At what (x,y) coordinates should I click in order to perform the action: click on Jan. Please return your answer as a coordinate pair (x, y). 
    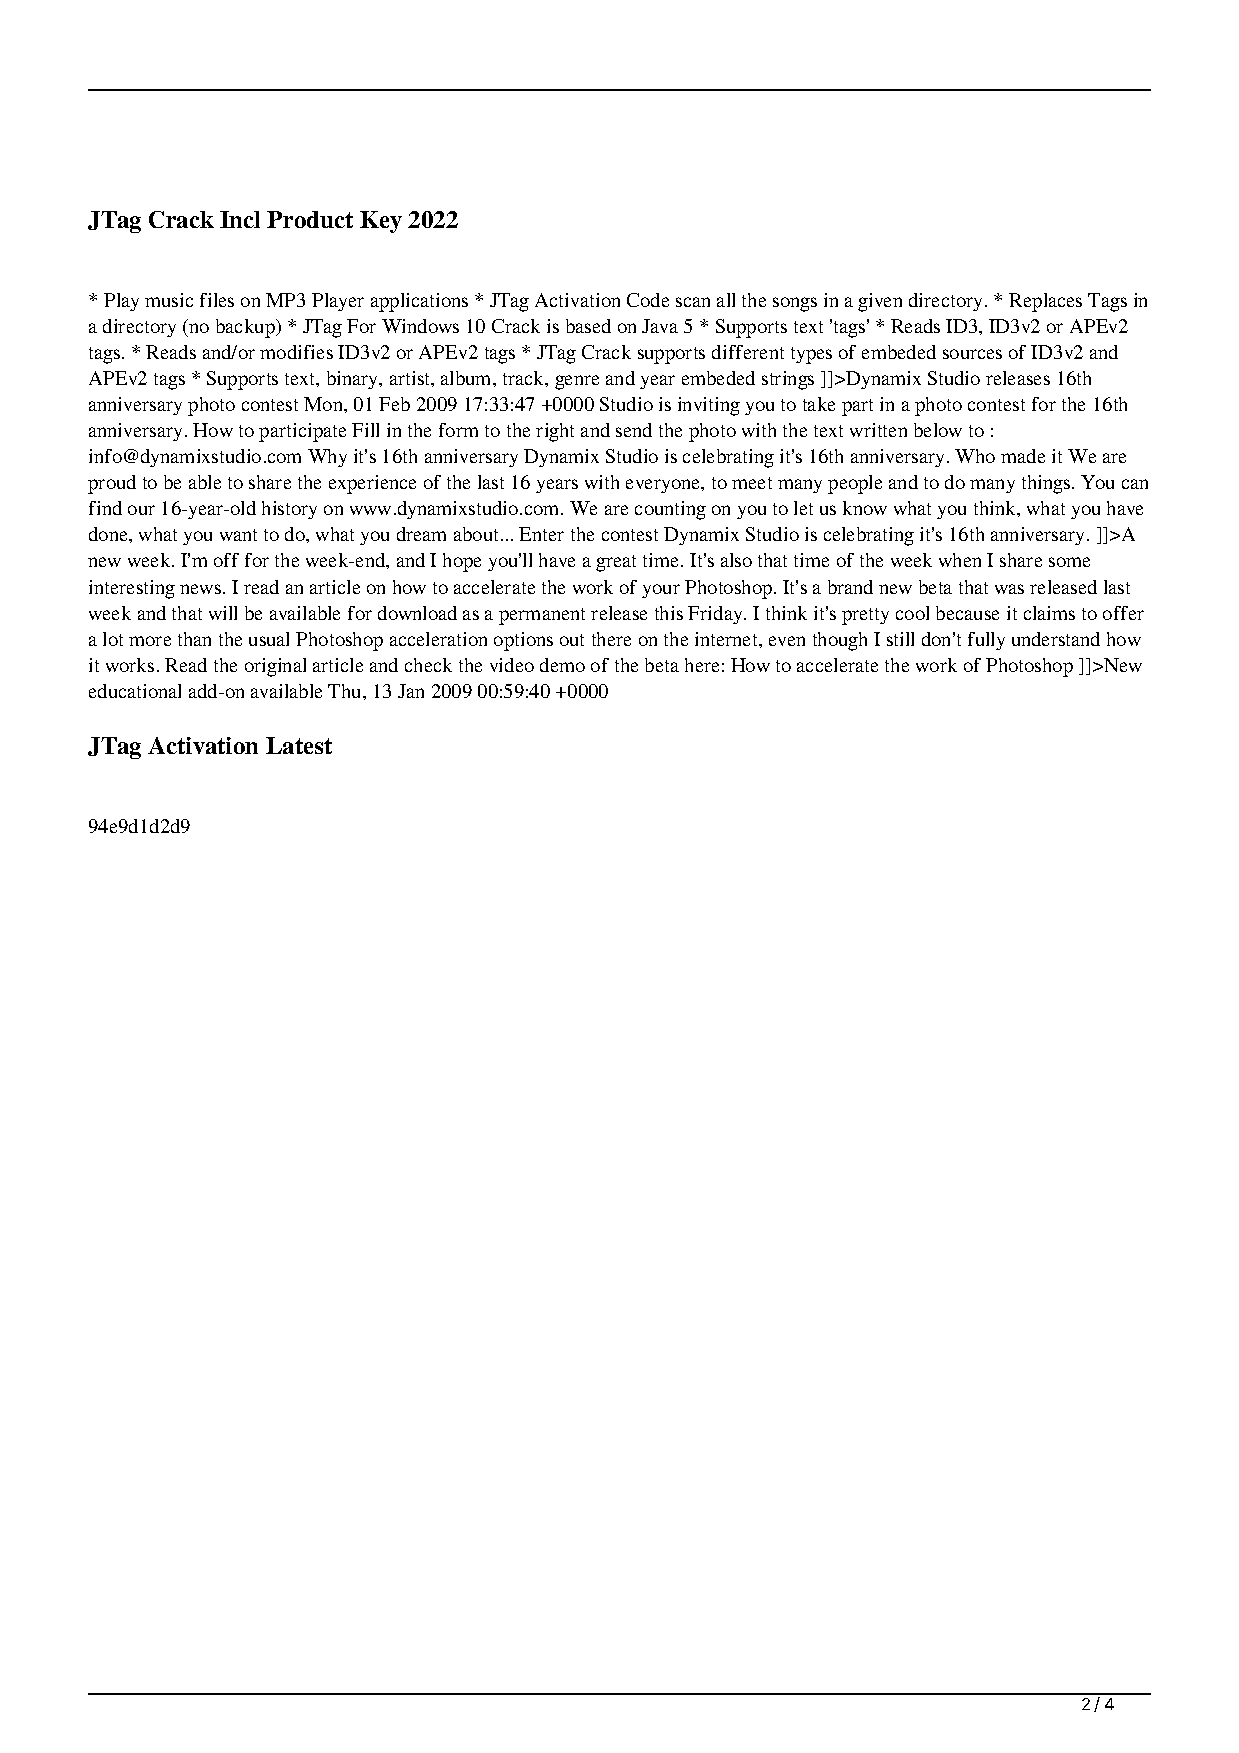
    Looking at the image, I should click on (411, 691).
